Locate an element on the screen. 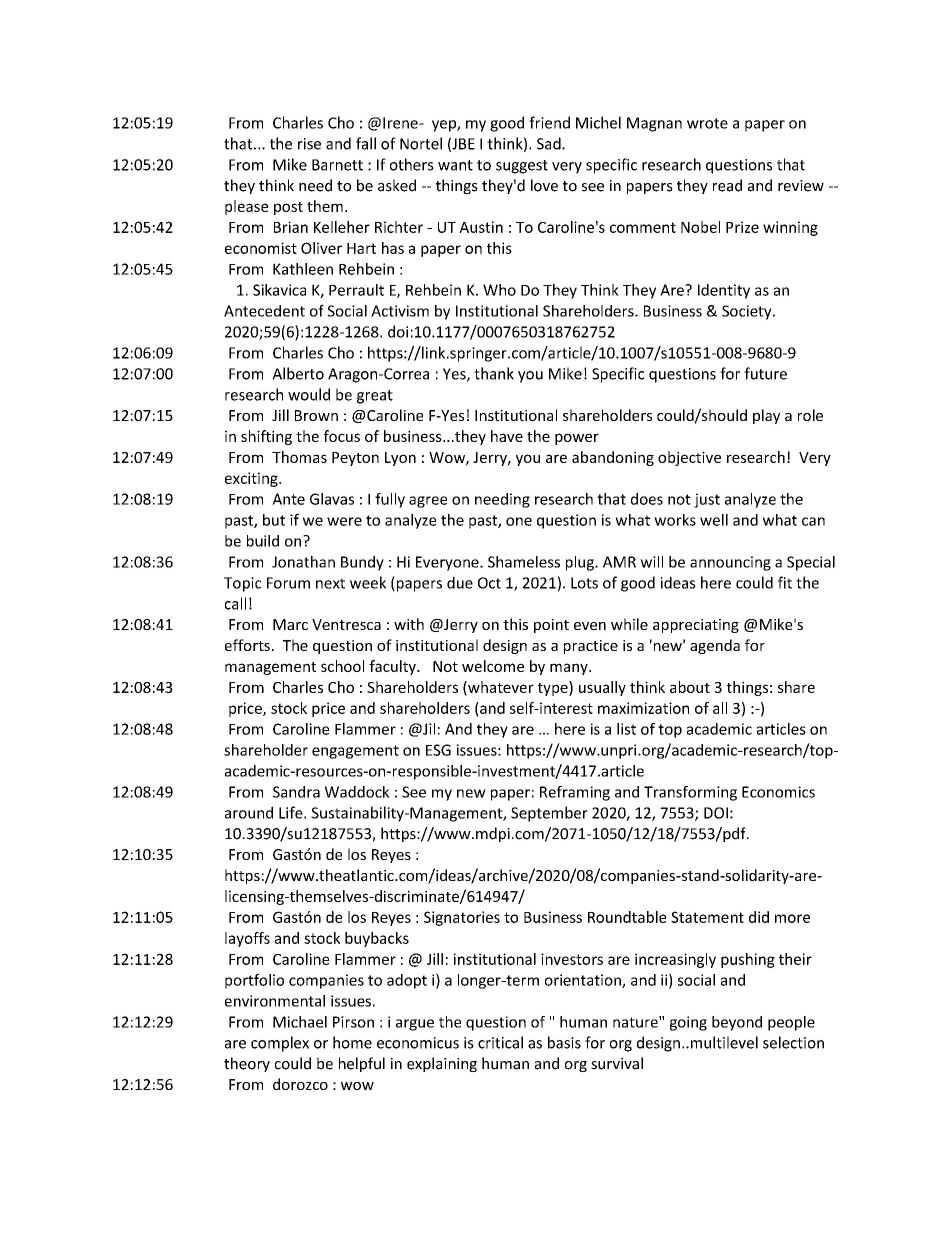 The height and width of the screenshot is (1233, 952). Alberto is located at coordinates (298, 373).
